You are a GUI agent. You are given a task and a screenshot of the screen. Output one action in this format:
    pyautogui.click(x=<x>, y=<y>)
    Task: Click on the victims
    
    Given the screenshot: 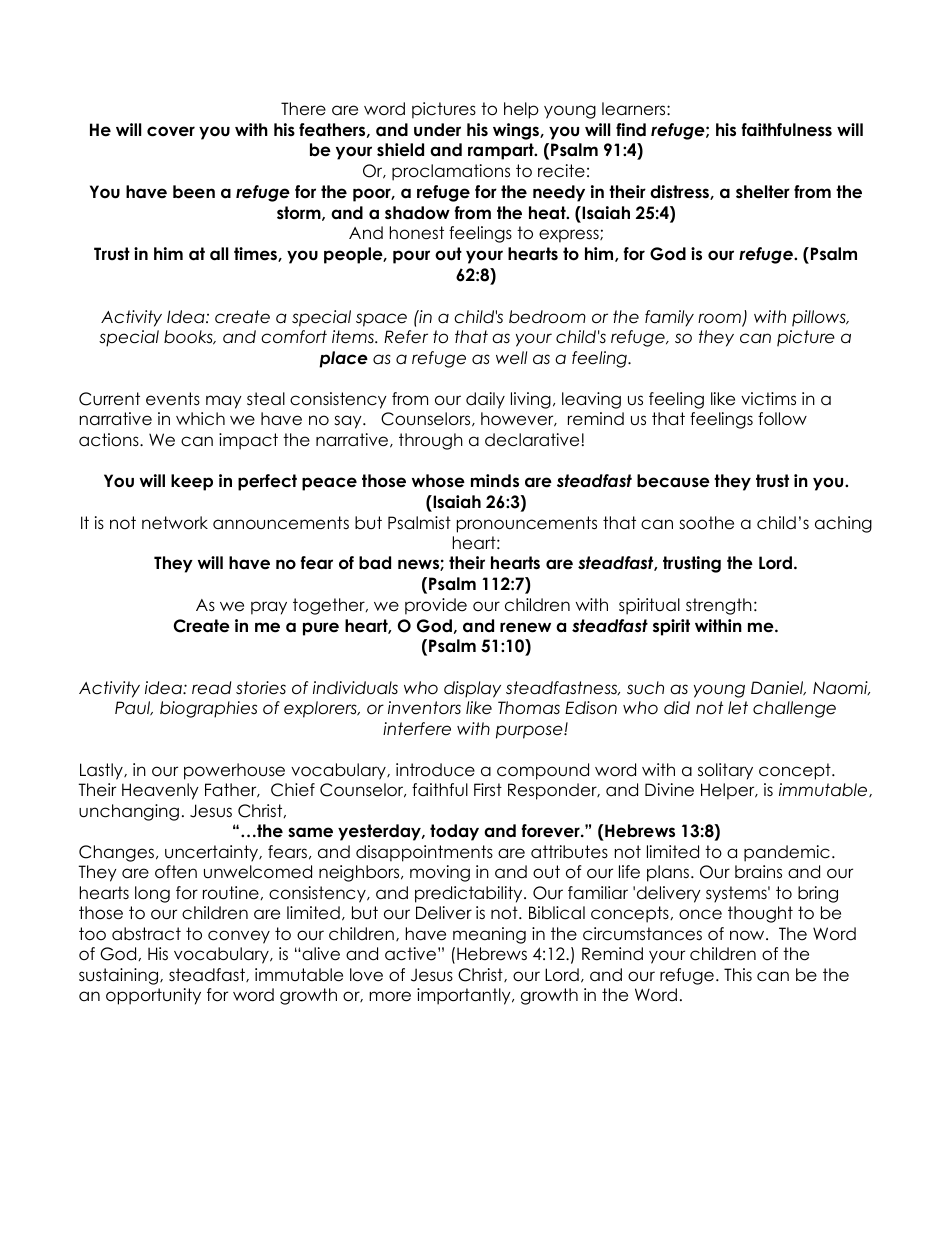 What is the action you would take?
    pyautogui.click(x=768, y=399)
